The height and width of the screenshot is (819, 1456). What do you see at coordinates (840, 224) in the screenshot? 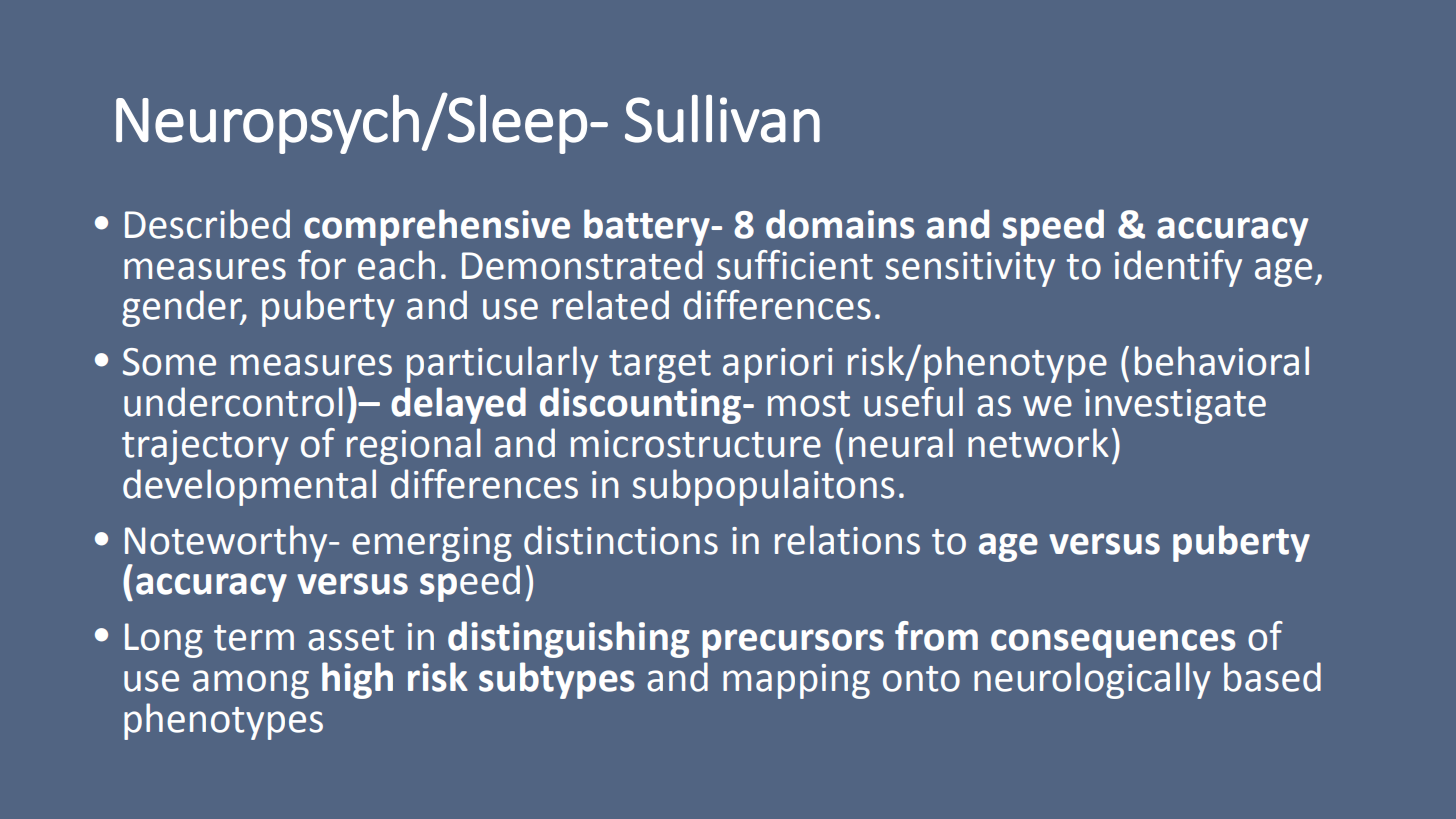
I see `domains` at bounding box center [840, 224].
